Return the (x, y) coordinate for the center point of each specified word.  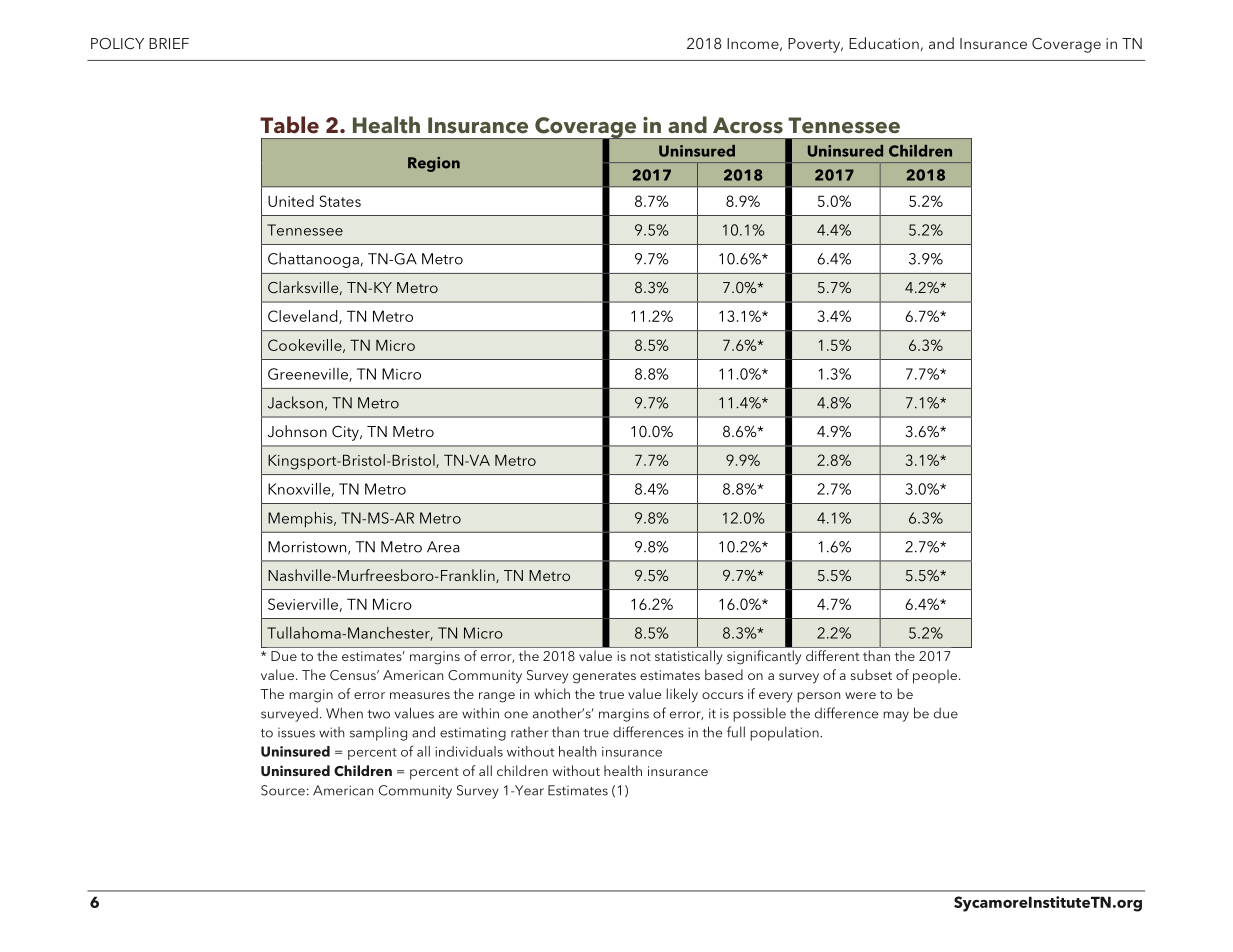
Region (434, 164)
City (346, 433)
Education (884, 43)
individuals (469, 751)
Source (283, 790)
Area (443, 547)
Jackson (295, 402)
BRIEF (169, 43)
